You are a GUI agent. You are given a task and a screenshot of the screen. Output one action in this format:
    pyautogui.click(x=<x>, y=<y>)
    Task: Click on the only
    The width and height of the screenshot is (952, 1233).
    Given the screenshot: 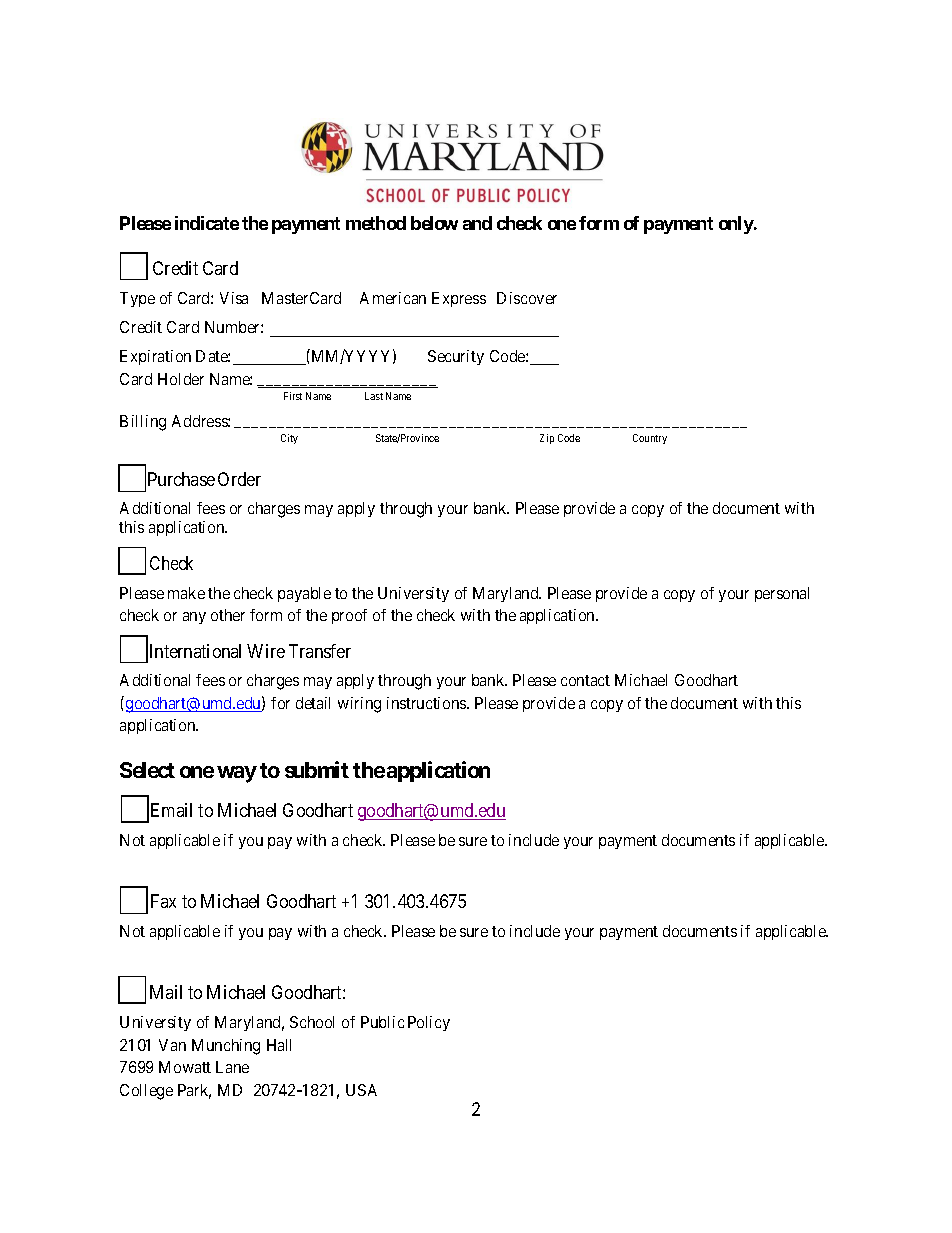 What is the action you would take?
    pyautogui.click(x=737, y=225)
